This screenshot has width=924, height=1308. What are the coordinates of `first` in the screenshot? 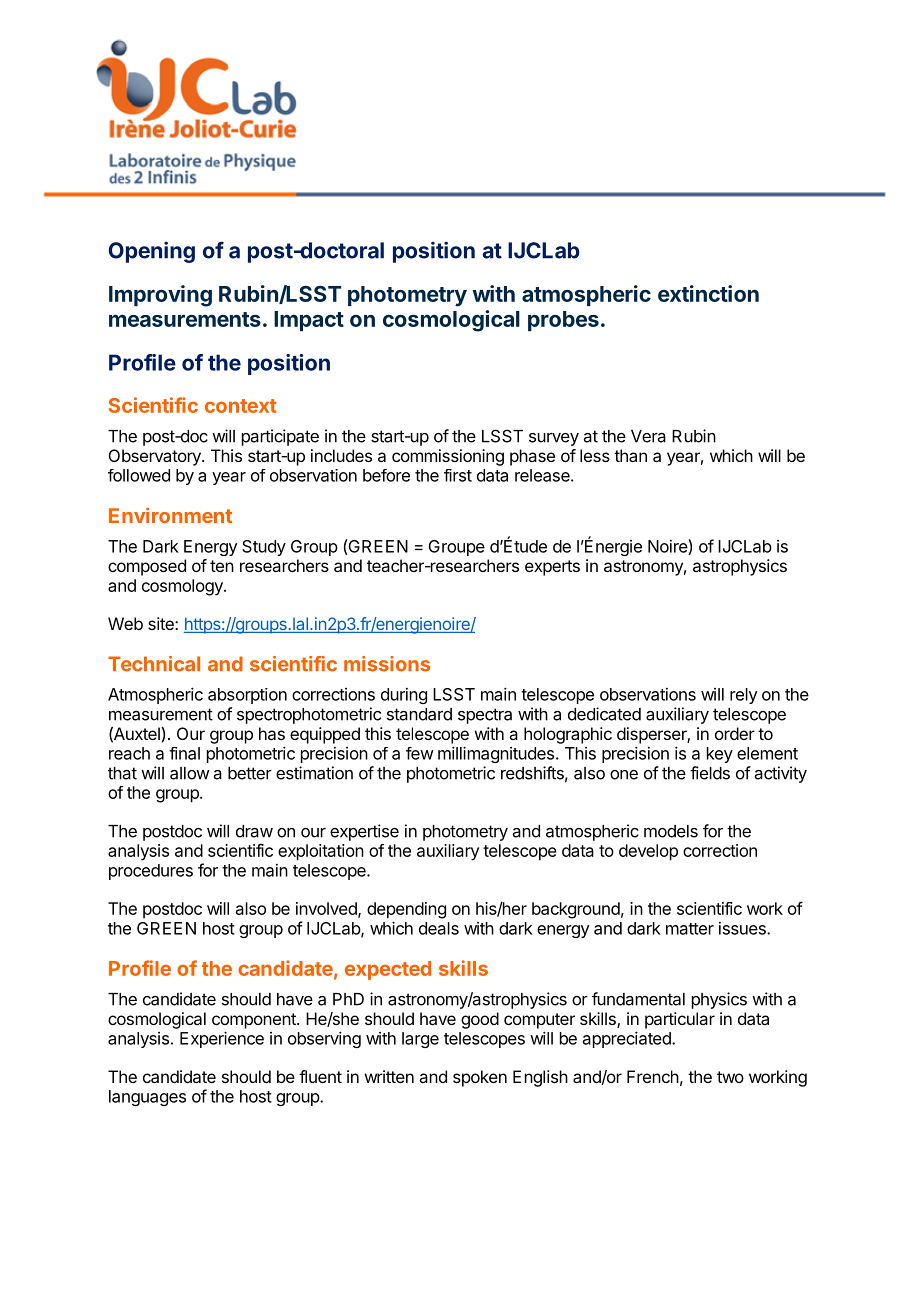 It's located at (458, 475).
